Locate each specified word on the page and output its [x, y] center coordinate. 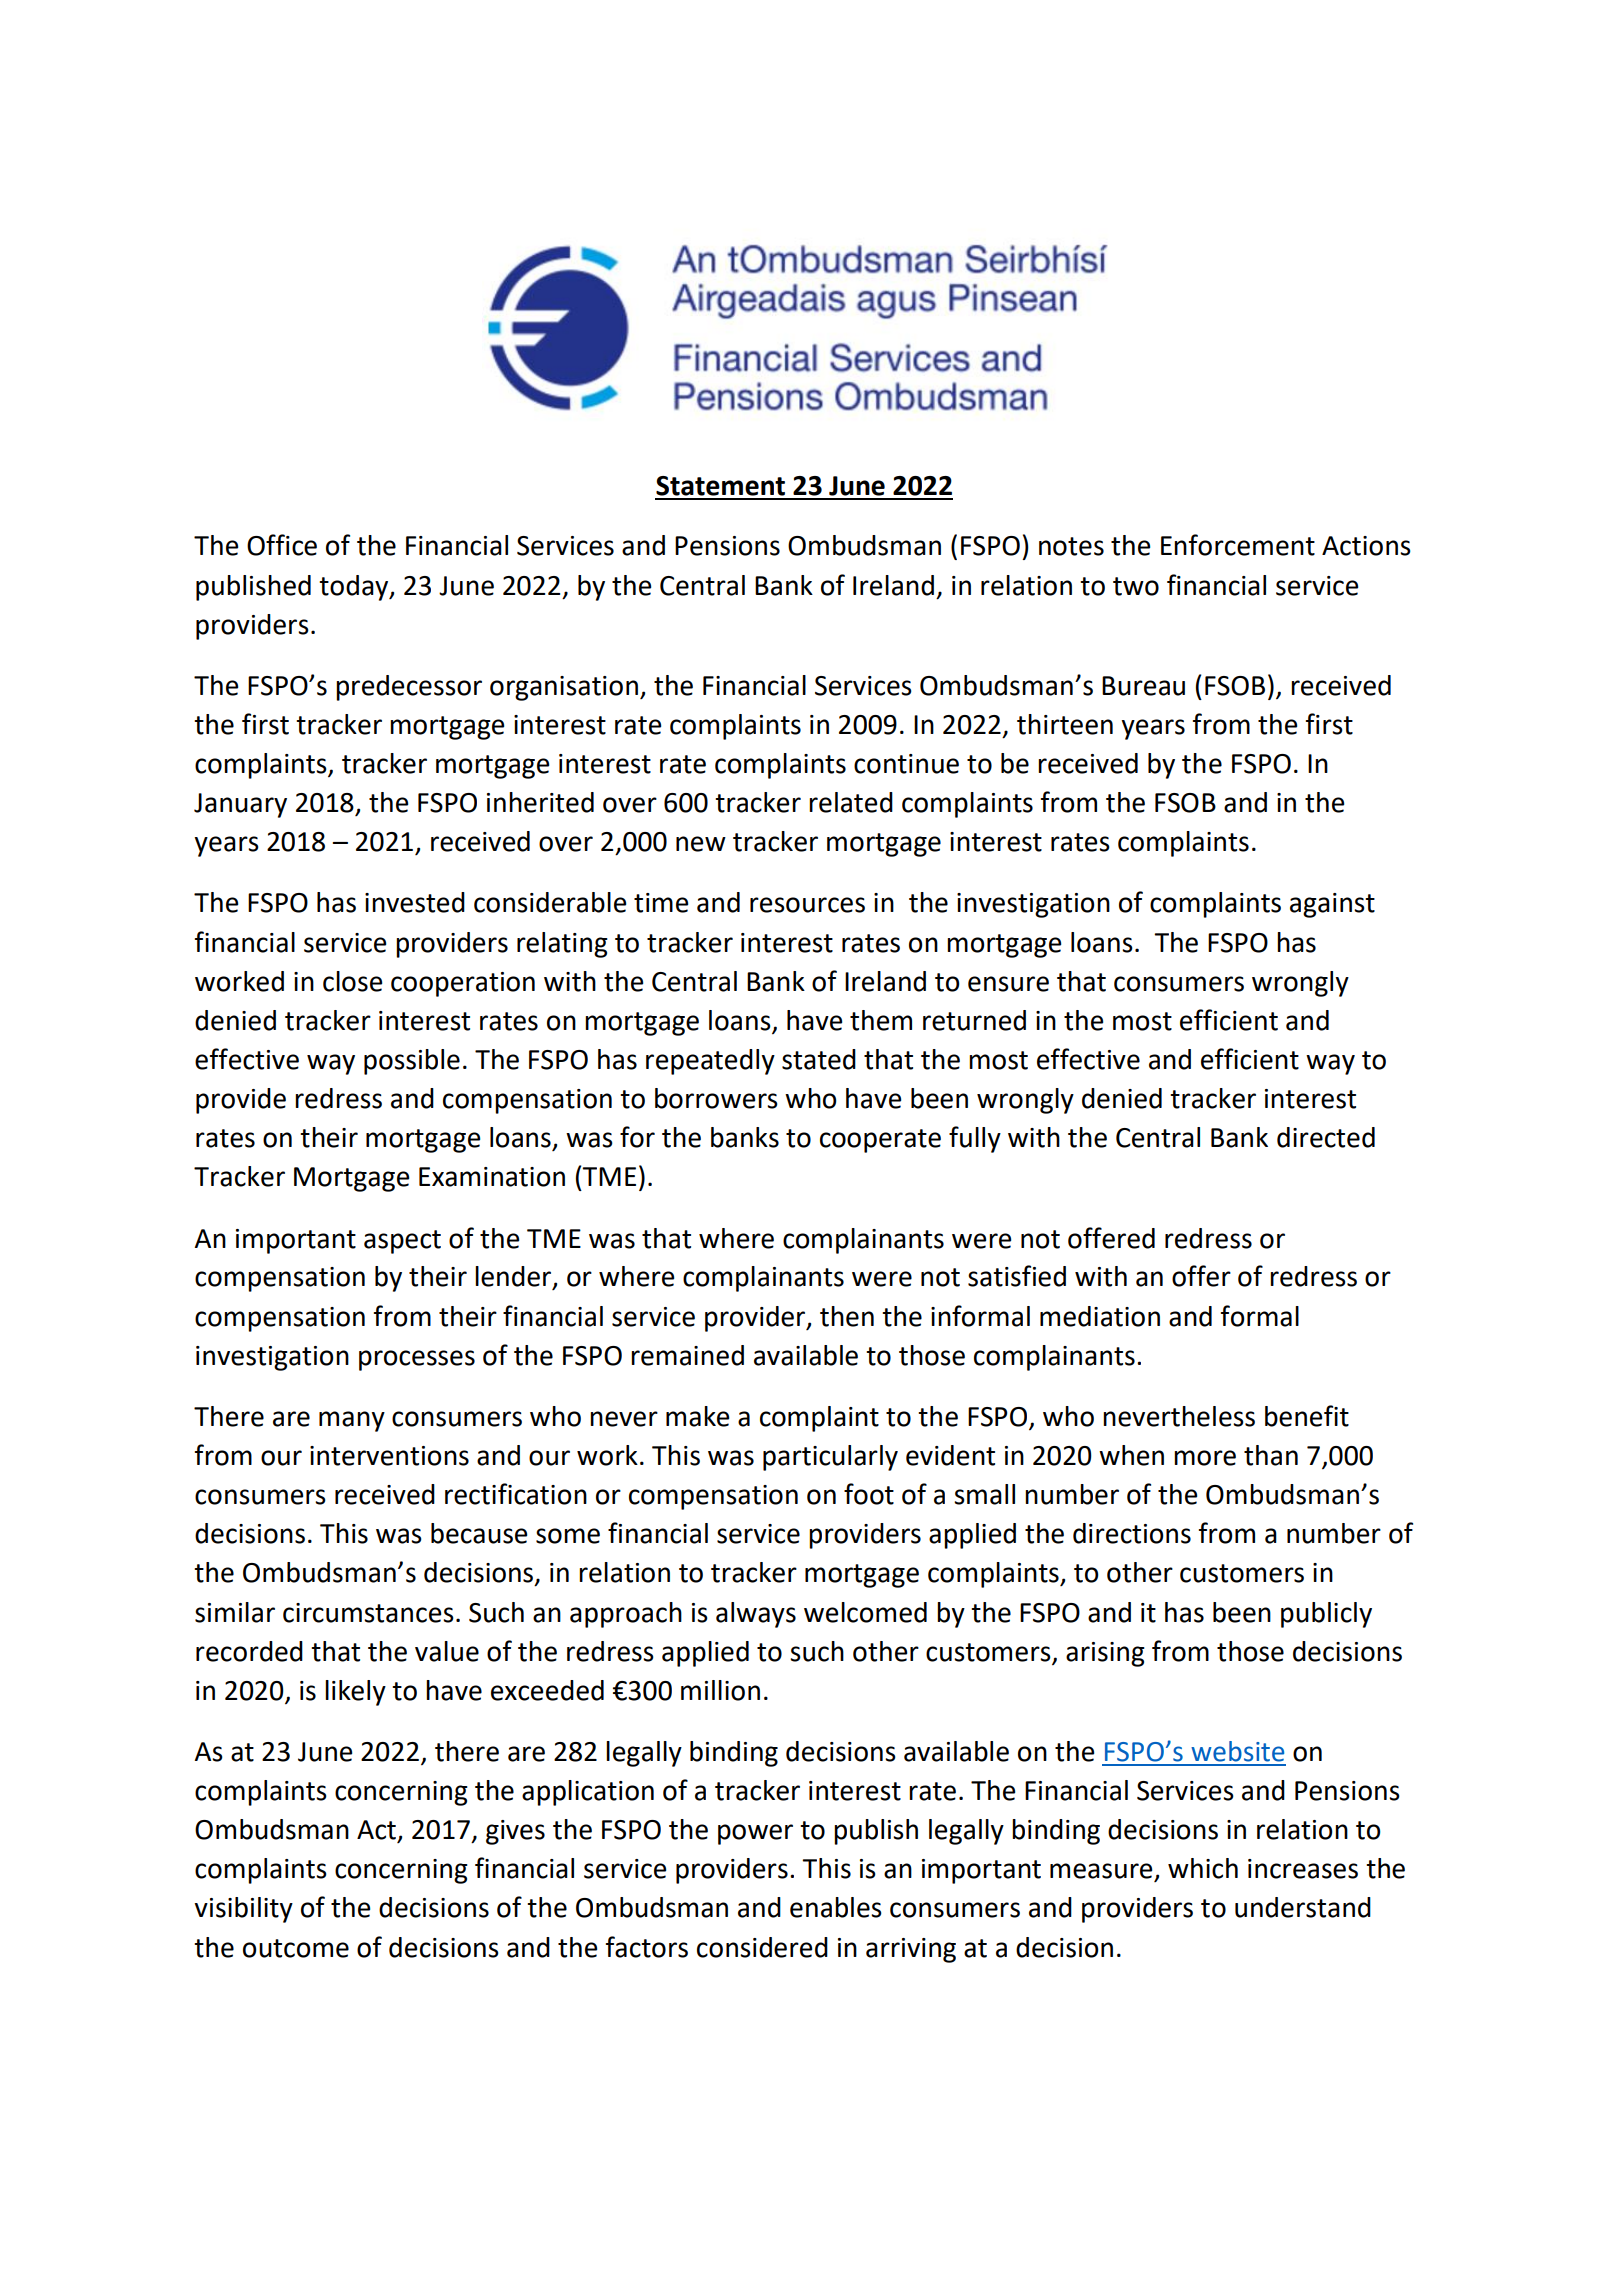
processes [417, 1360]
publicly [1326, 1615]
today [355, 588]
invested [415, 902]
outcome [296, 1948]
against [1332, 905]
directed [1326, 1137]
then [847, 1316]
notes [1071, 546]
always [756, 1615]
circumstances [368, 1613]
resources [807, 905]
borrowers [716, 1098]
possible [412, 1062]
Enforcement [1238, 545]
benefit [1307, 1416]
